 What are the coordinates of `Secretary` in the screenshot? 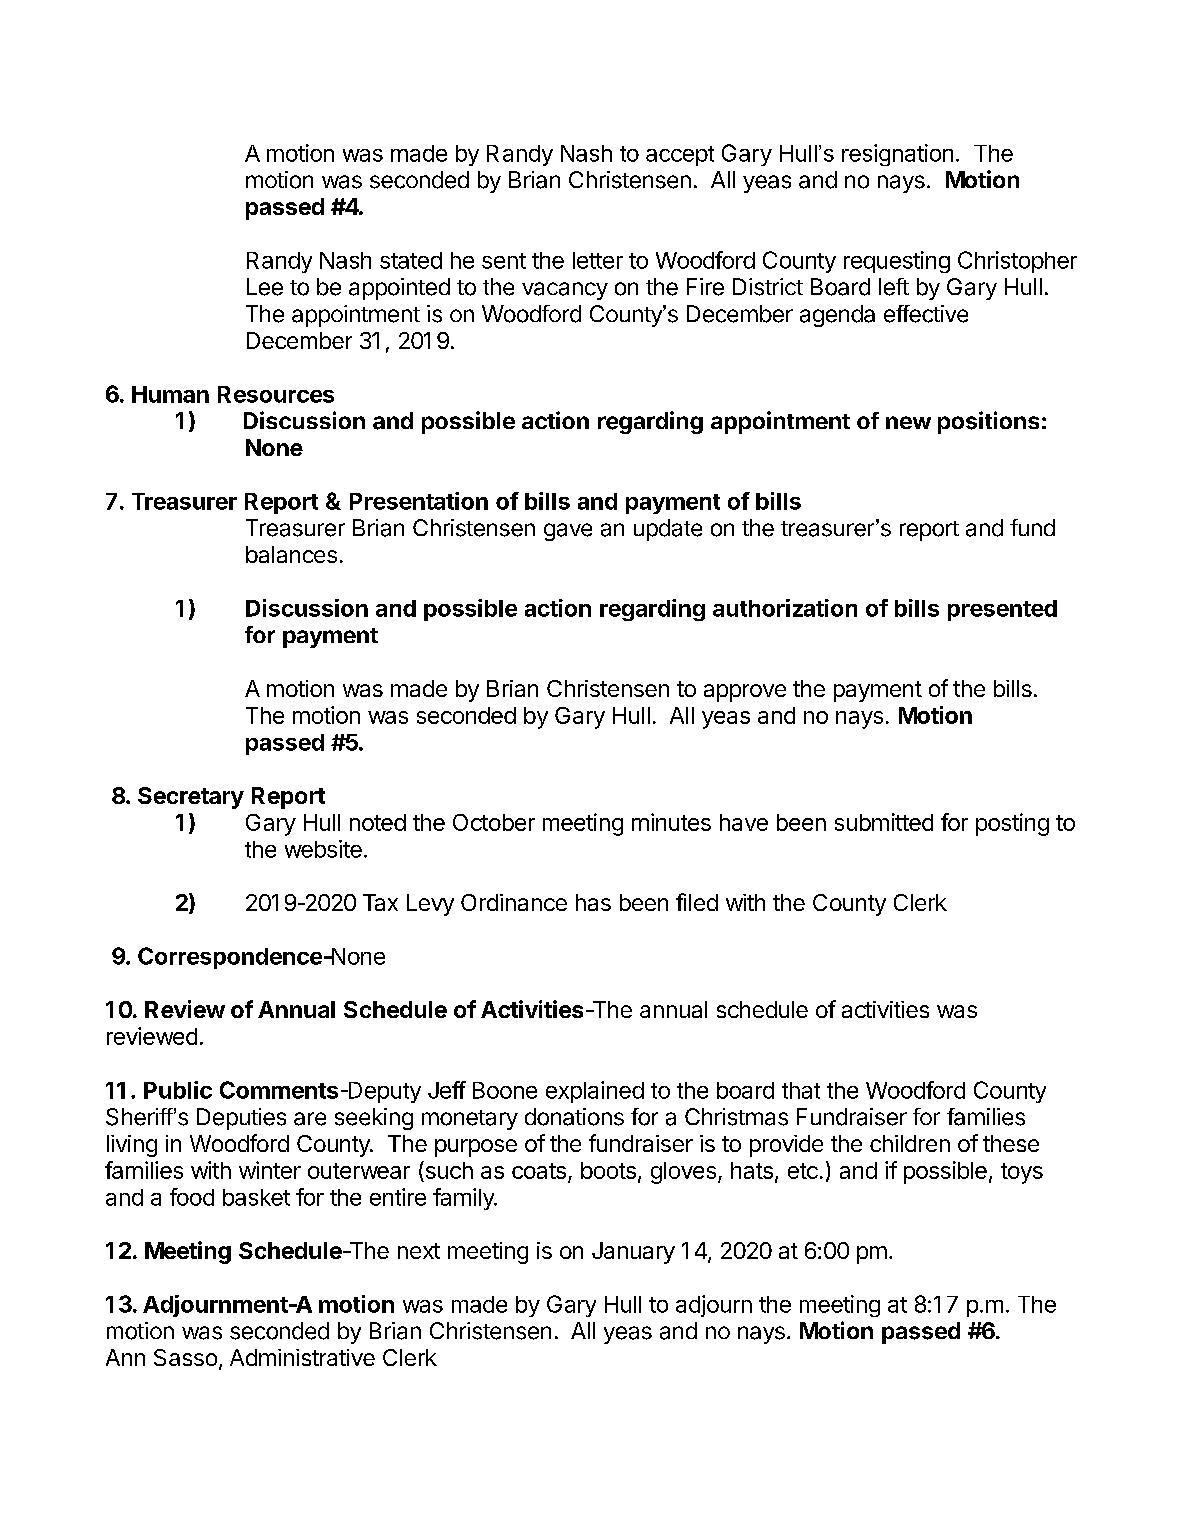 It's located at (191, 798).
